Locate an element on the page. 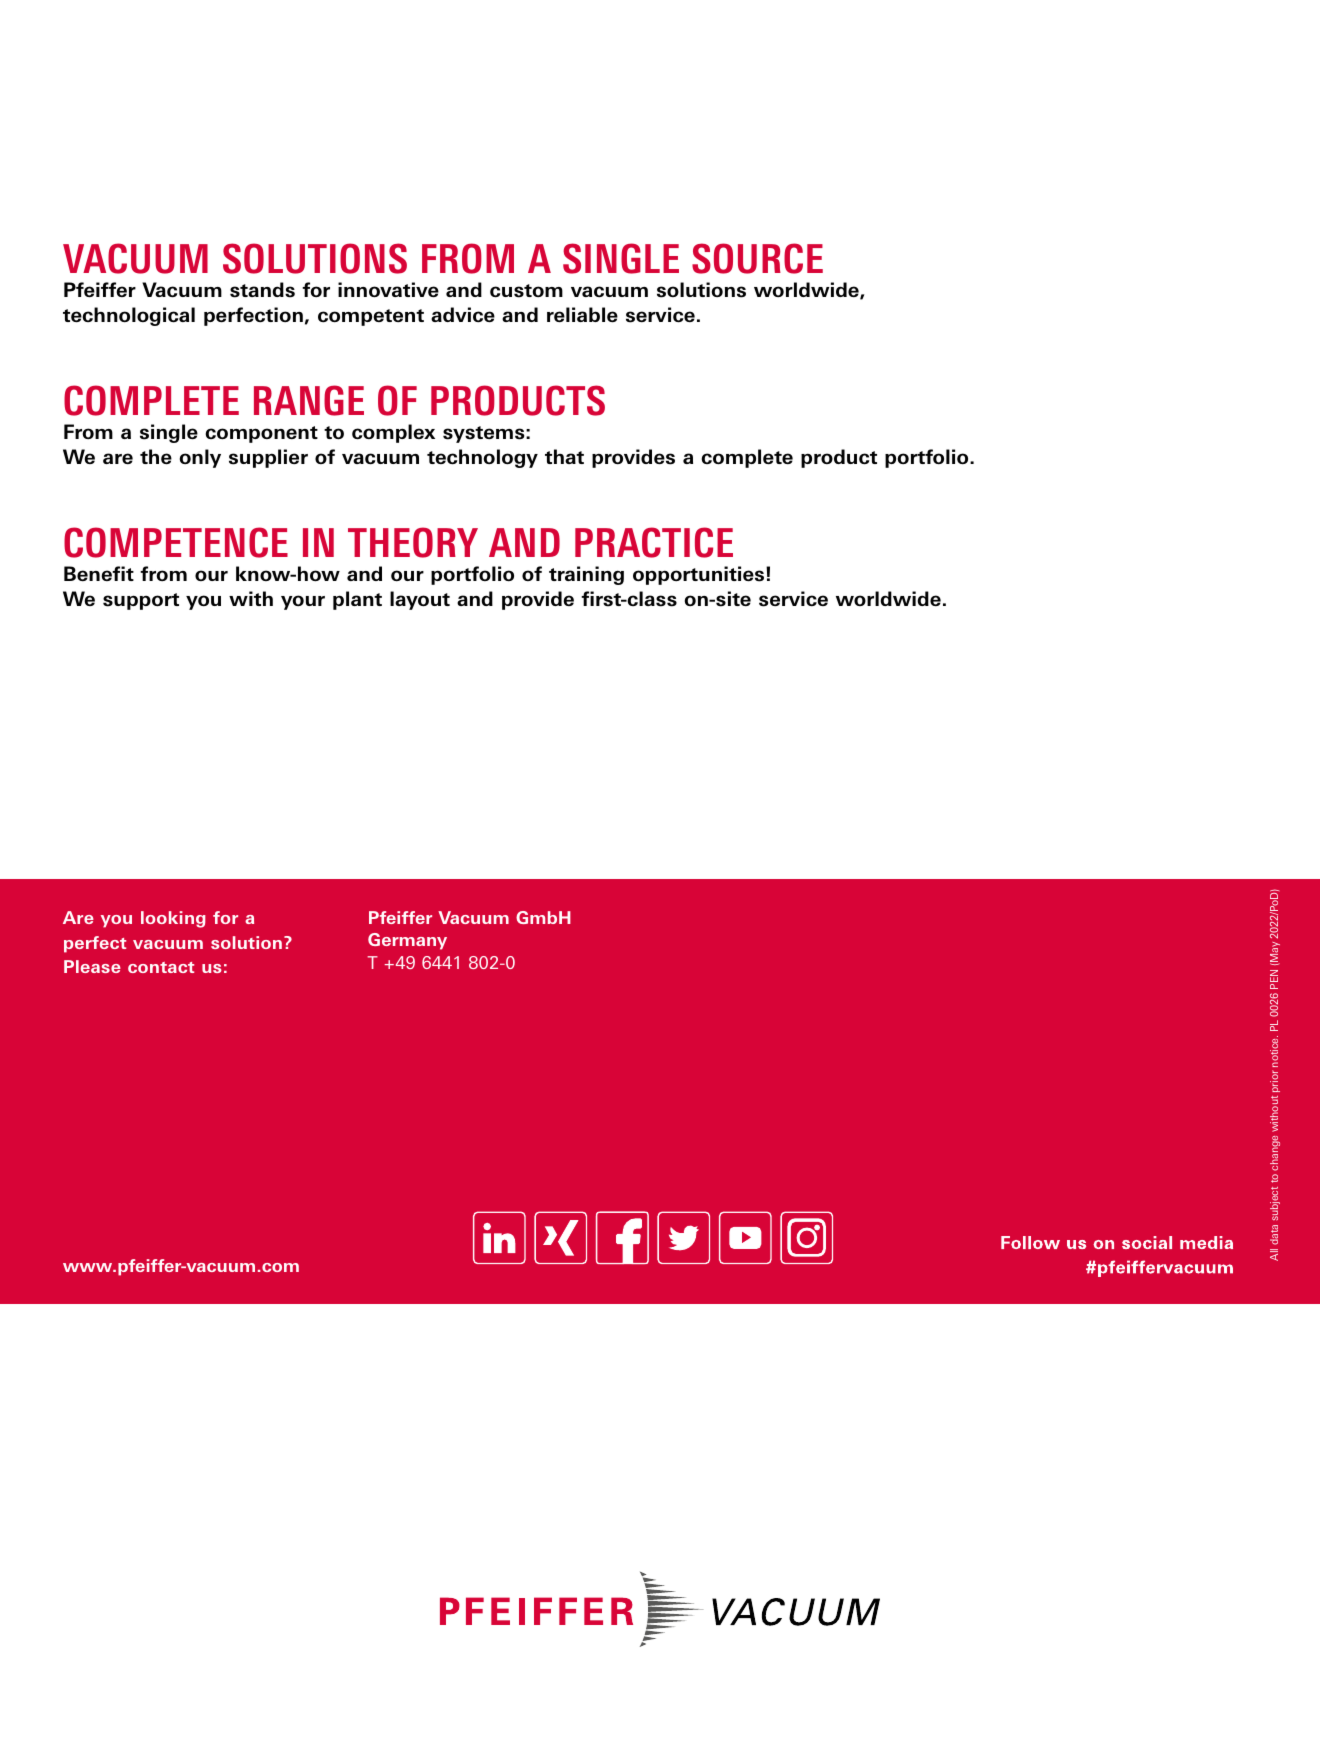 This page has height=1760, width=1320. Please is located at coordinates (92, 966).
